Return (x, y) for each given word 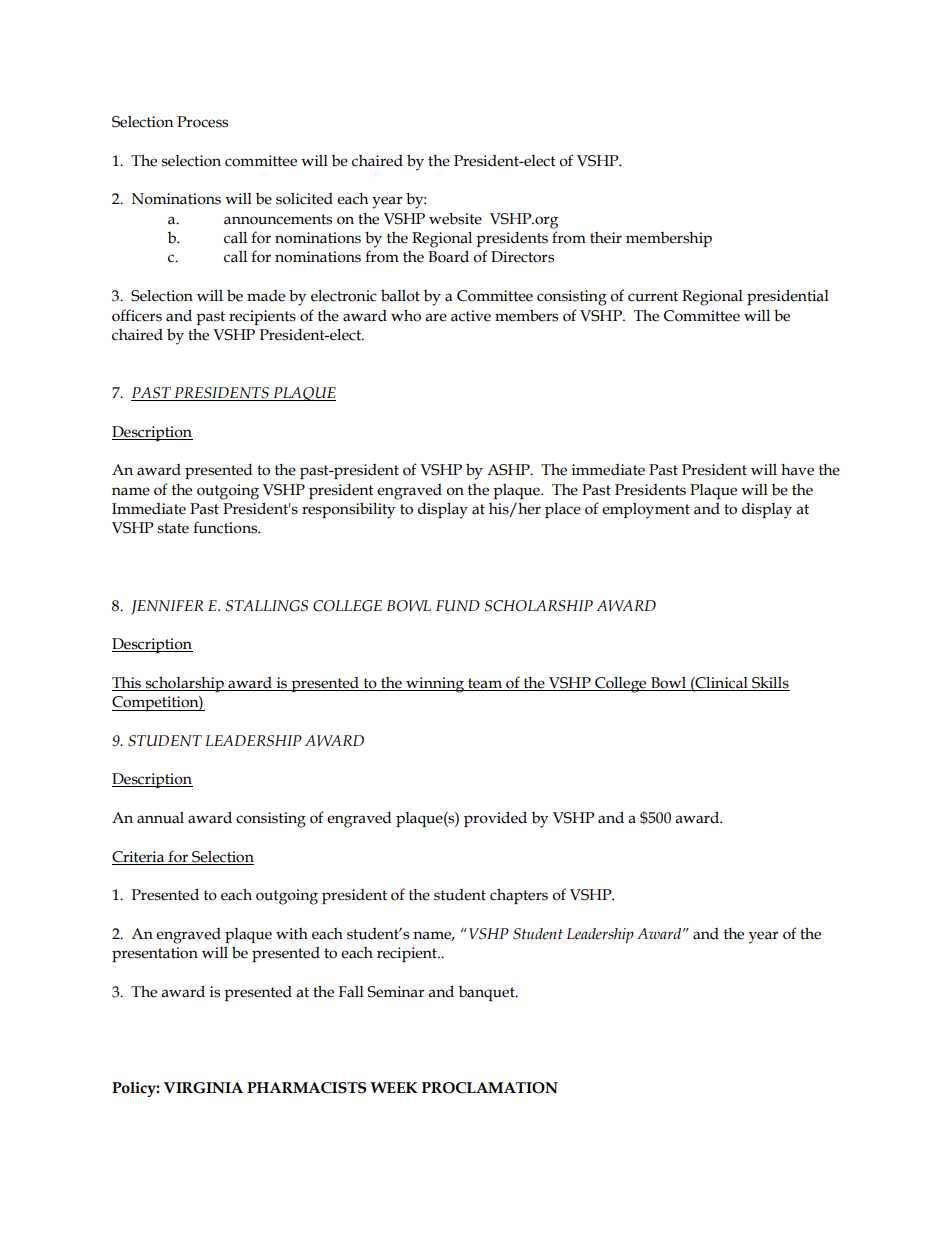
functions (226, 527)
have (797, 470)
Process (202, 122)
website (455, 218)
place (563, 510)
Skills (770, 683)
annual (160, 818)
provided (495, 819)
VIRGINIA (203, 1088)
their (606, 238)
